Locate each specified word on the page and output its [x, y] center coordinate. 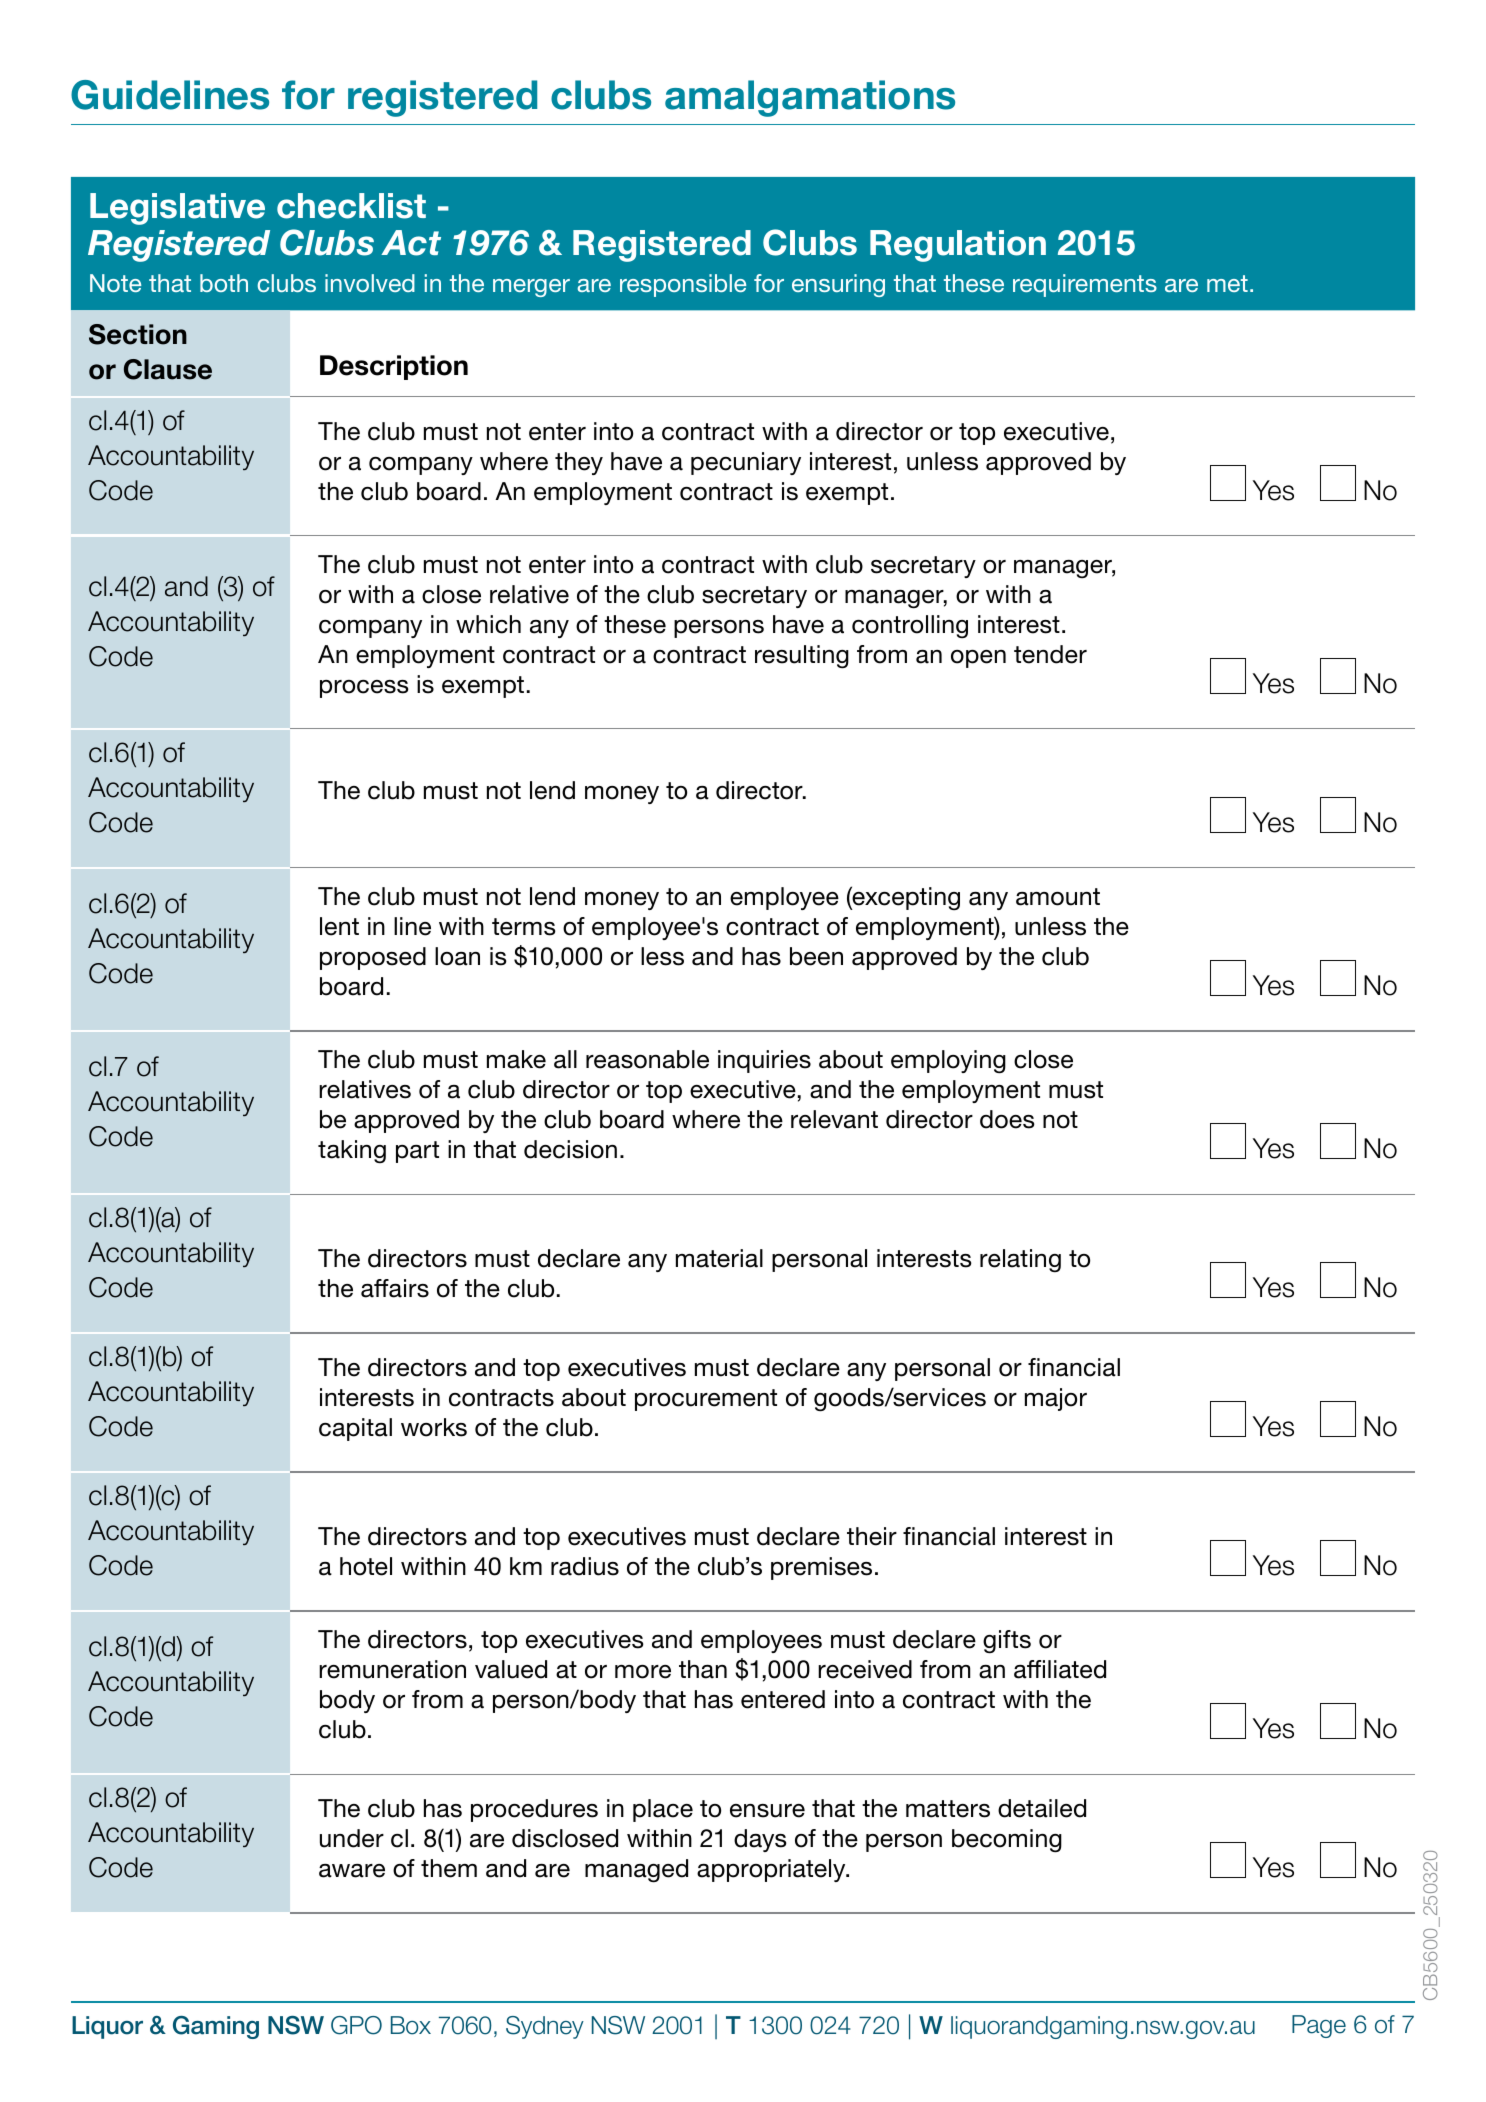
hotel [366, 1566]
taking [352, 1151]
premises [821, 1568]
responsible [683, 285]
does [1007, 1119]
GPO [356, 2025]
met [1227, 283]
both [224, 283]
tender [1050, 654]
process [364, 689]
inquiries [764, 1061]
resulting [802, 657]
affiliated [1060, 1669]
